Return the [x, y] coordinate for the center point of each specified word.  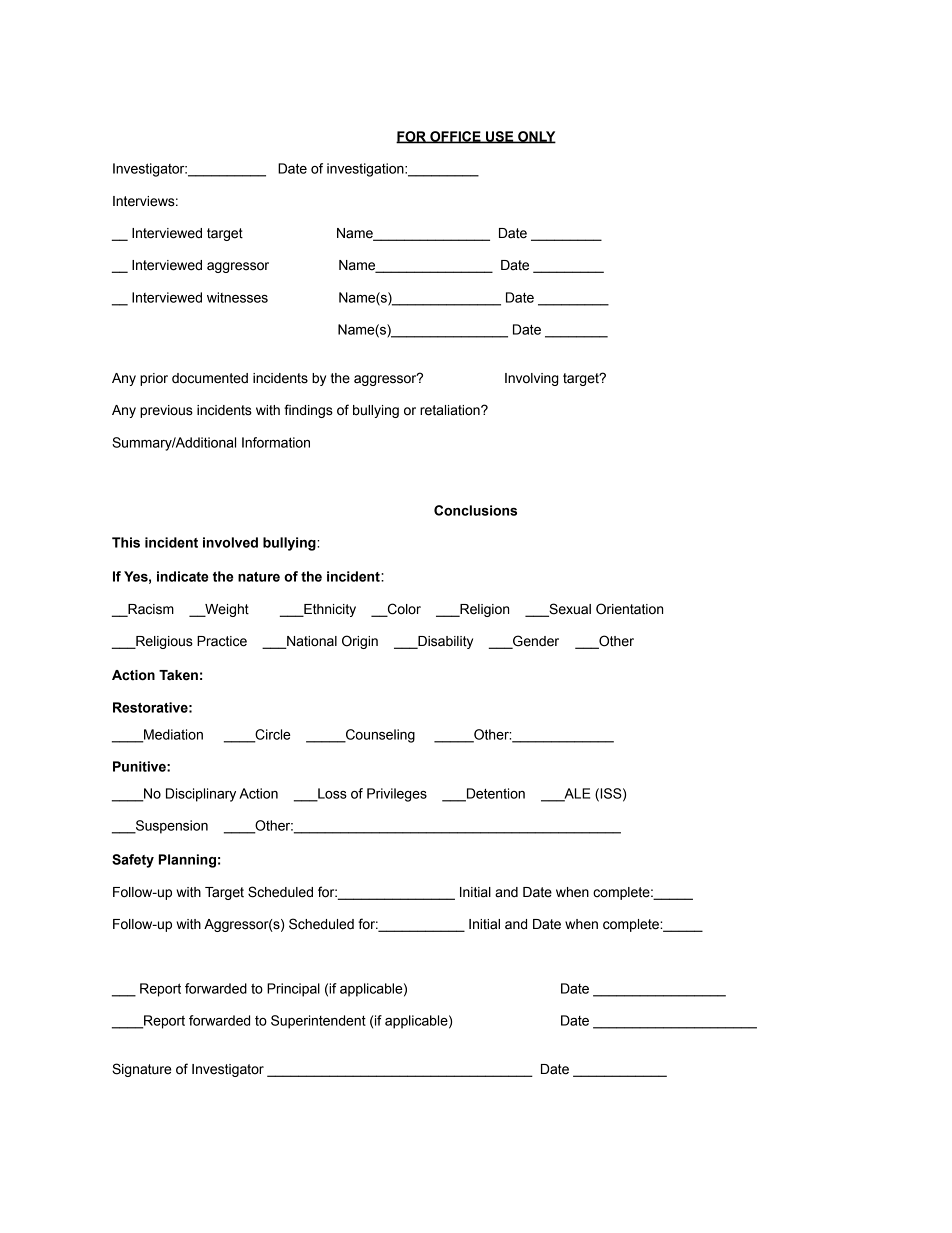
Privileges [397, 795]
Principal [293, 990]
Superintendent [318, 1022]
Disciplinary [201, 795]
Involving [532, 379]
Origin [360, 642]
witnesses [237, 297]
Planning [187, 861]
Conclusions [475, 510]
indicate [183, 576]
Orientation [629, 609]
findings [308, 411]
